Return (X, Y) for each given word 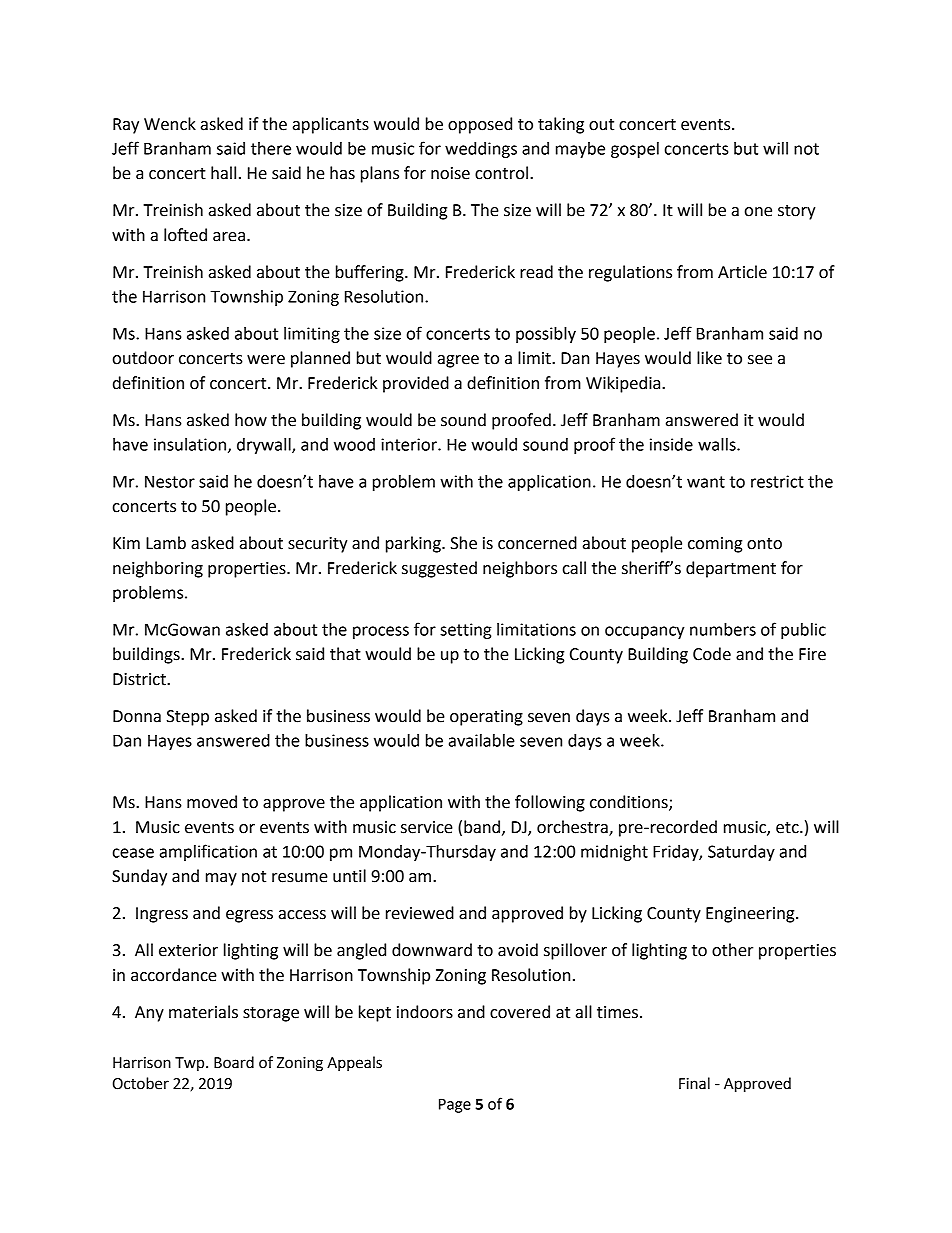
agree (458, 361)
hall (223, 173)
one (758, 212)
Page (455, 1105)
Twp (191, 1064)
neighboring (158, 569)
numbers (723, 629)
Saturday (741, 853)
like (709, 358)
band (482, 827)
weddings (481, 150)
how (251, 420)
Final (694, 1083)
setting (466, 631)
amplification (208, 852)
